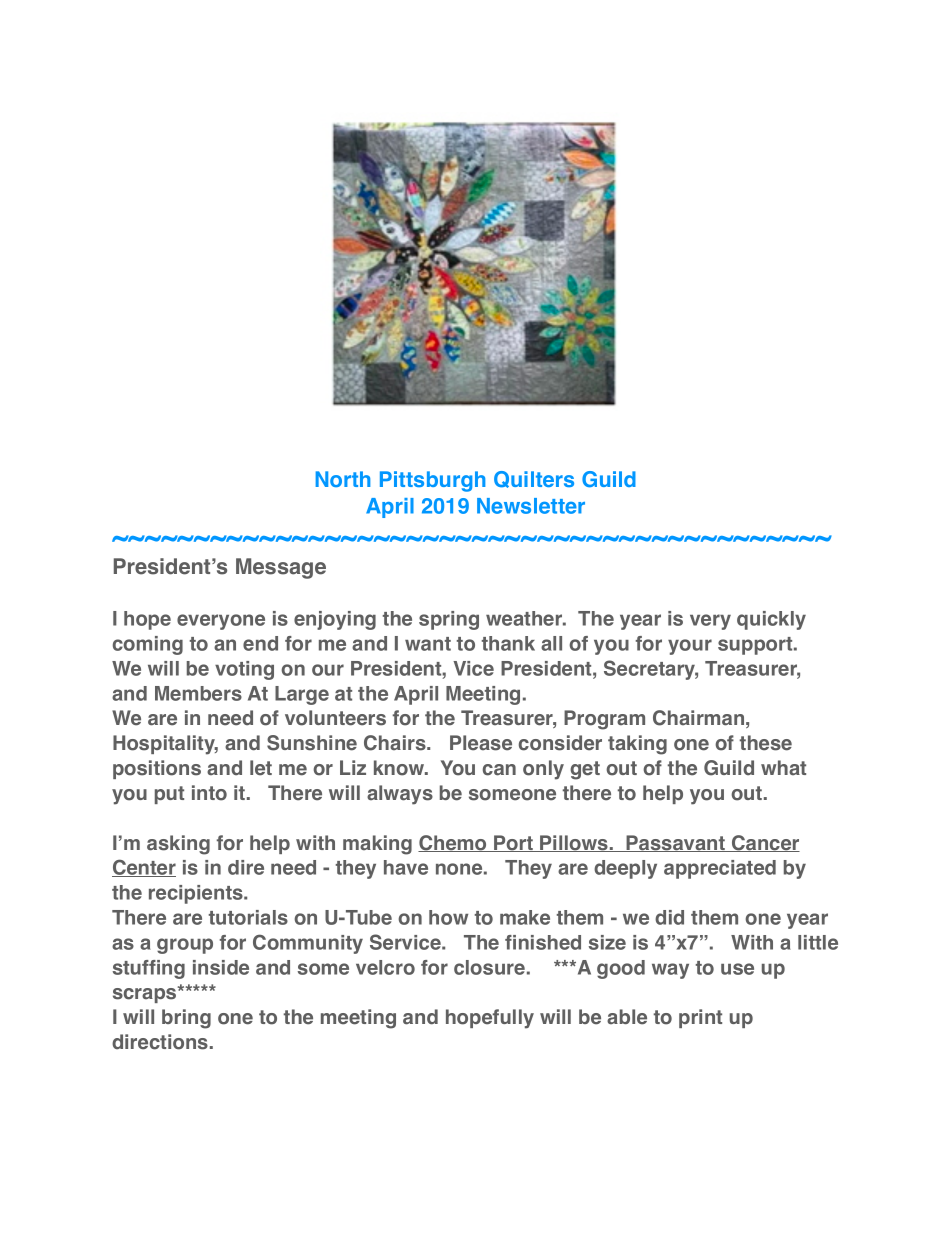 The height and width of the image is (1233, 952). Describe the element at coordinates (700, 1018) in the image. I see `print` at that location.
